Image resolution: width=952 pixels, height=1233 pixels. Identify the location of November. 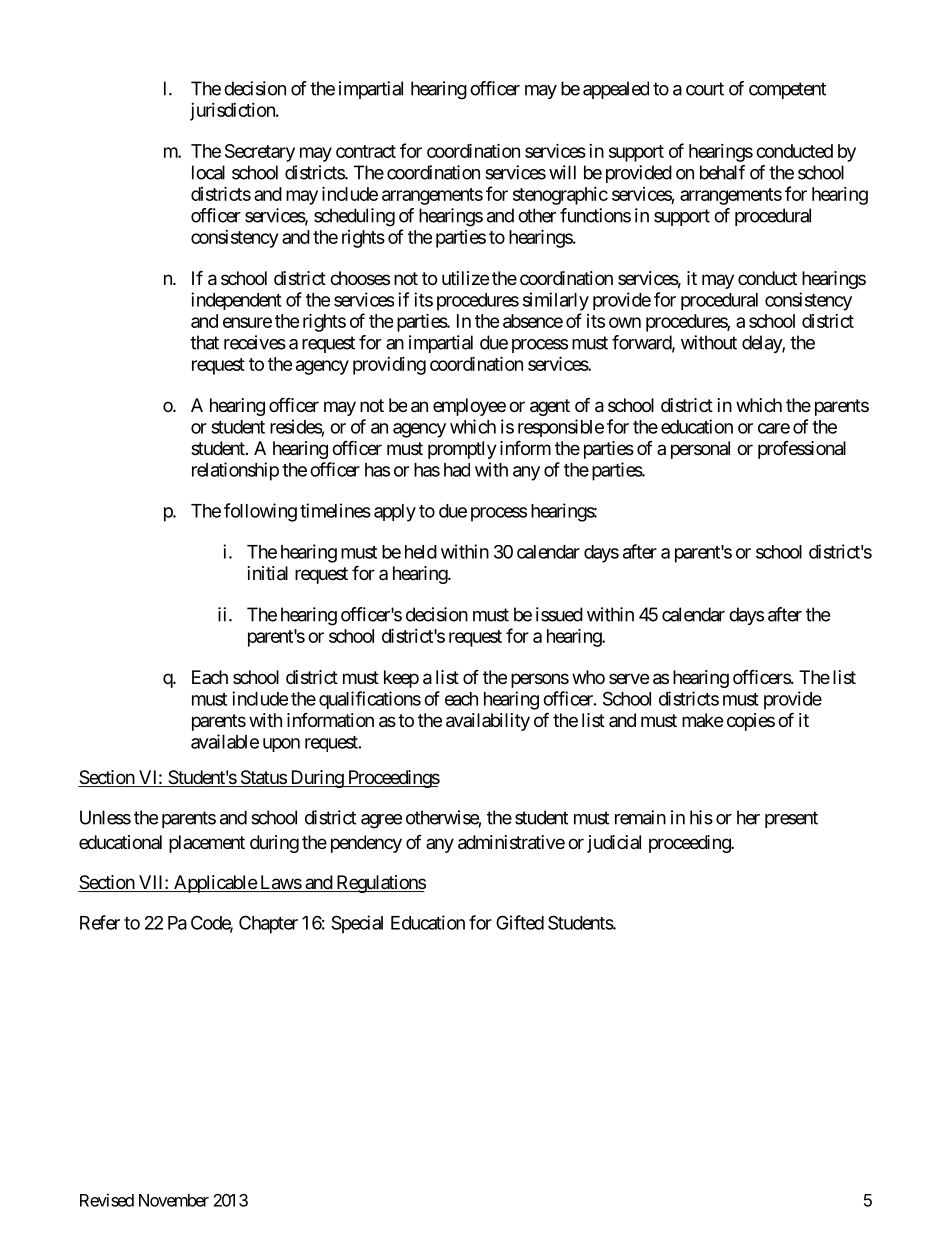
(174, 1200).
